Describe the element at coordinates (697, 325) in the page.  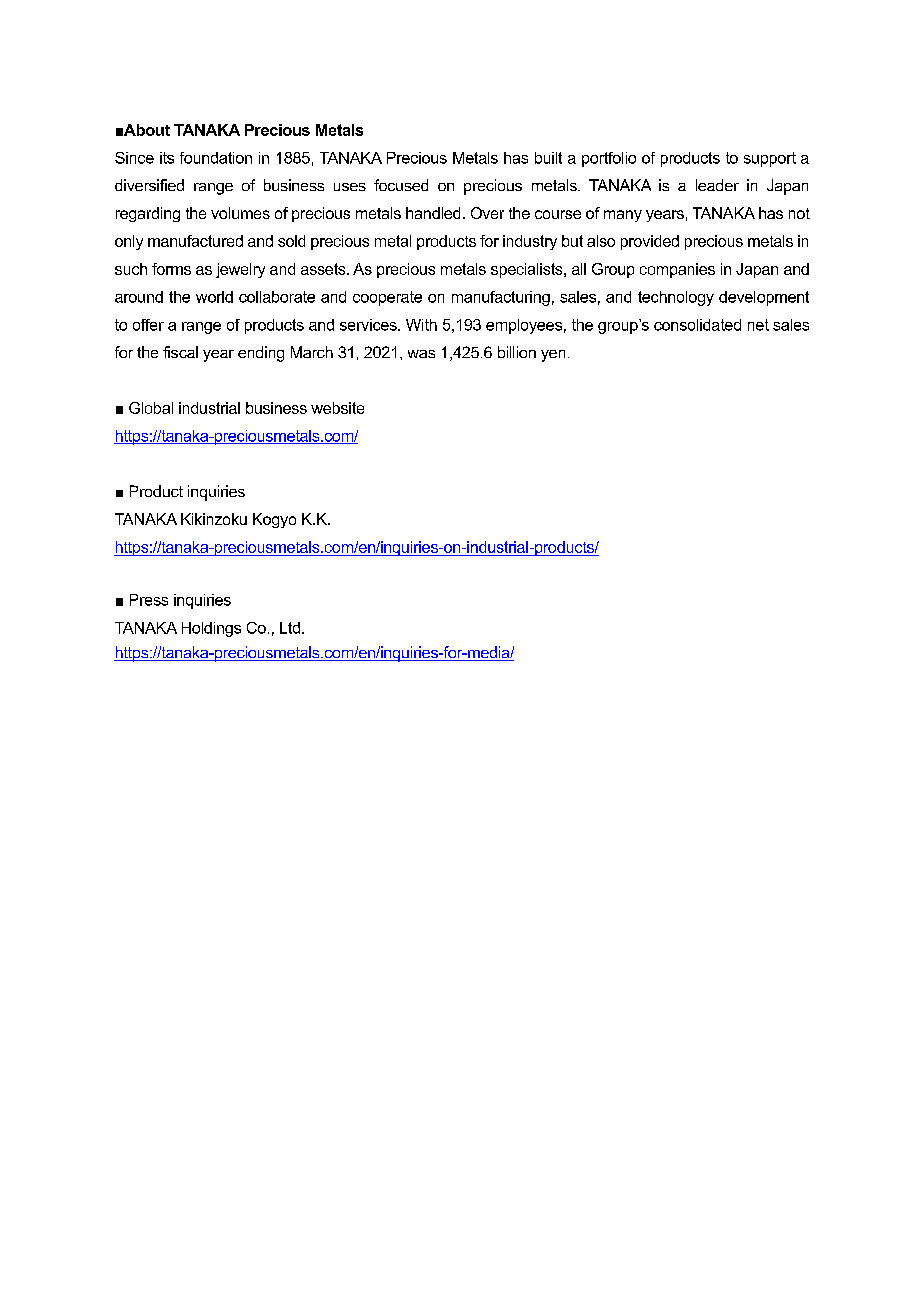
I see `consolidated` at that location.
